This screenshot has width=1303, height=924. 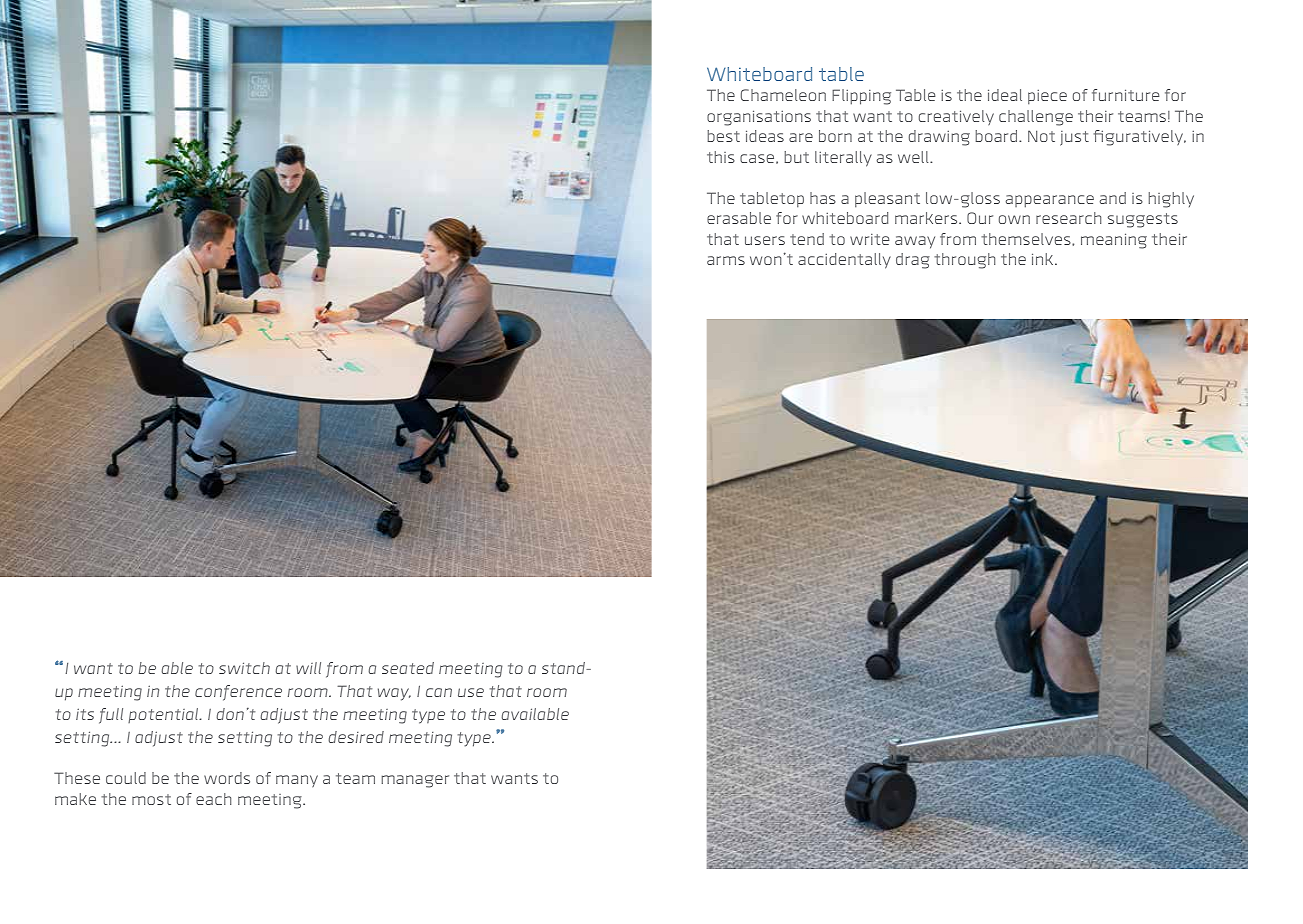 What do you see at coordinates (759, 118) in the screenshot?
I see `organisations` at bounding box center [759, 118].
